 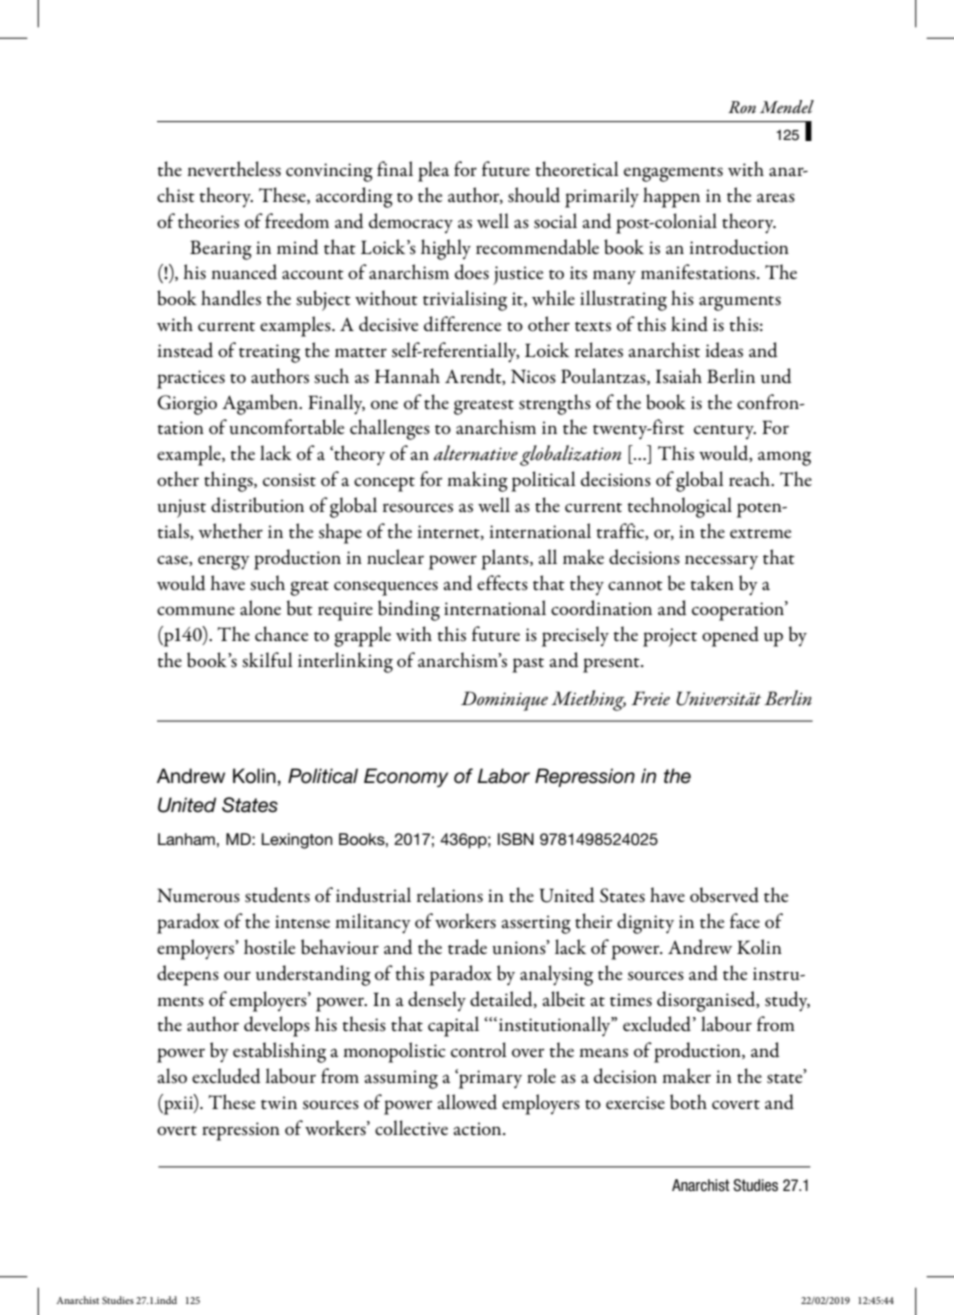 I want to click on opened, so click(x=730, y=636).
